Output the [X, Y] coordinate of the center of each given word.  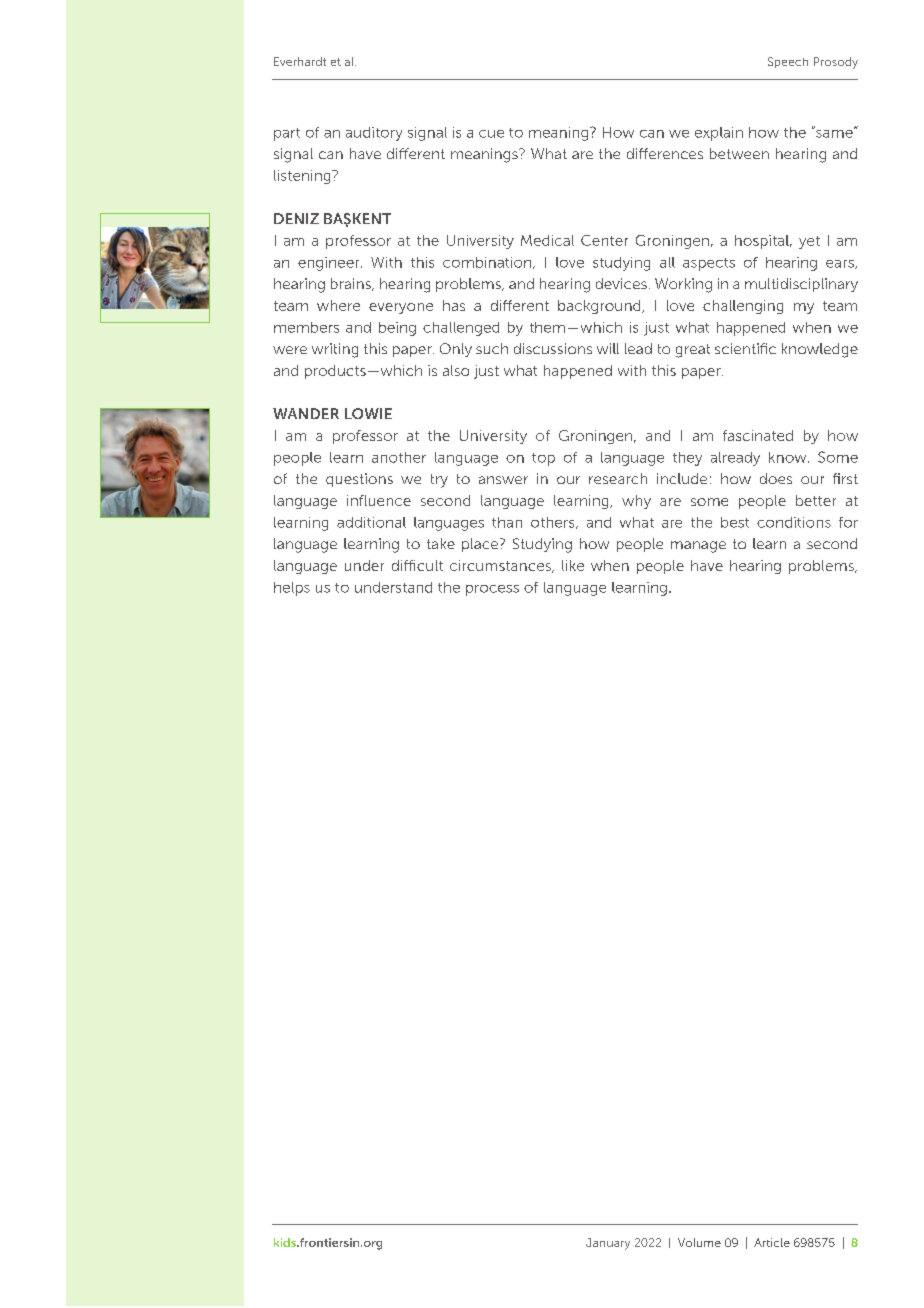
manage [698, 547]
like [573, 565]
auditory [374, 134]
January [608, 1244]
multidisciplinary [801, 285]
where [338, 305]
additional [371, 522]
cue [491, 134]
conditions [794, 522]
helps [292, 589]
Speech [788, 62]
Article [772, 1242]
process [492, 590]
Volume [699, 1242]
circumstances [501, 566]
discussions [553, 348]
